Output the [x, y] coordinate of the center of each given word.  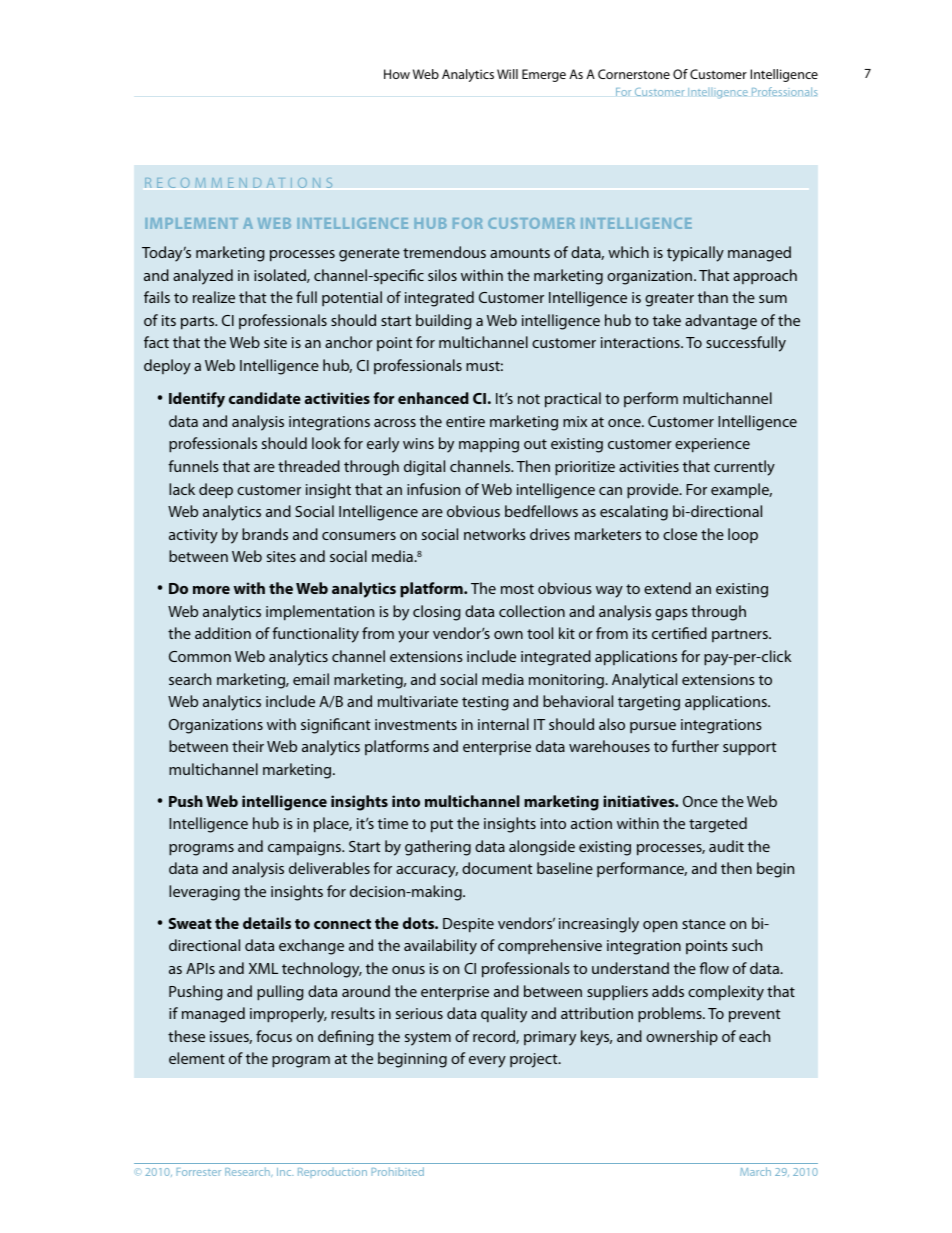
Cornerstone [634, 74]
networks [495, 534]
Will [507, 74]
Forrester [198, 1172]
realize [214, 297]
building [444, 322]
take [667, 320]
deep [216, 490]
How [397, 74]
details [267, 923]
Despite [468, 925]
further [695, 746]
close [680, 534]
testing [485, 703]
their [248, 746]
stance [704, 924]
